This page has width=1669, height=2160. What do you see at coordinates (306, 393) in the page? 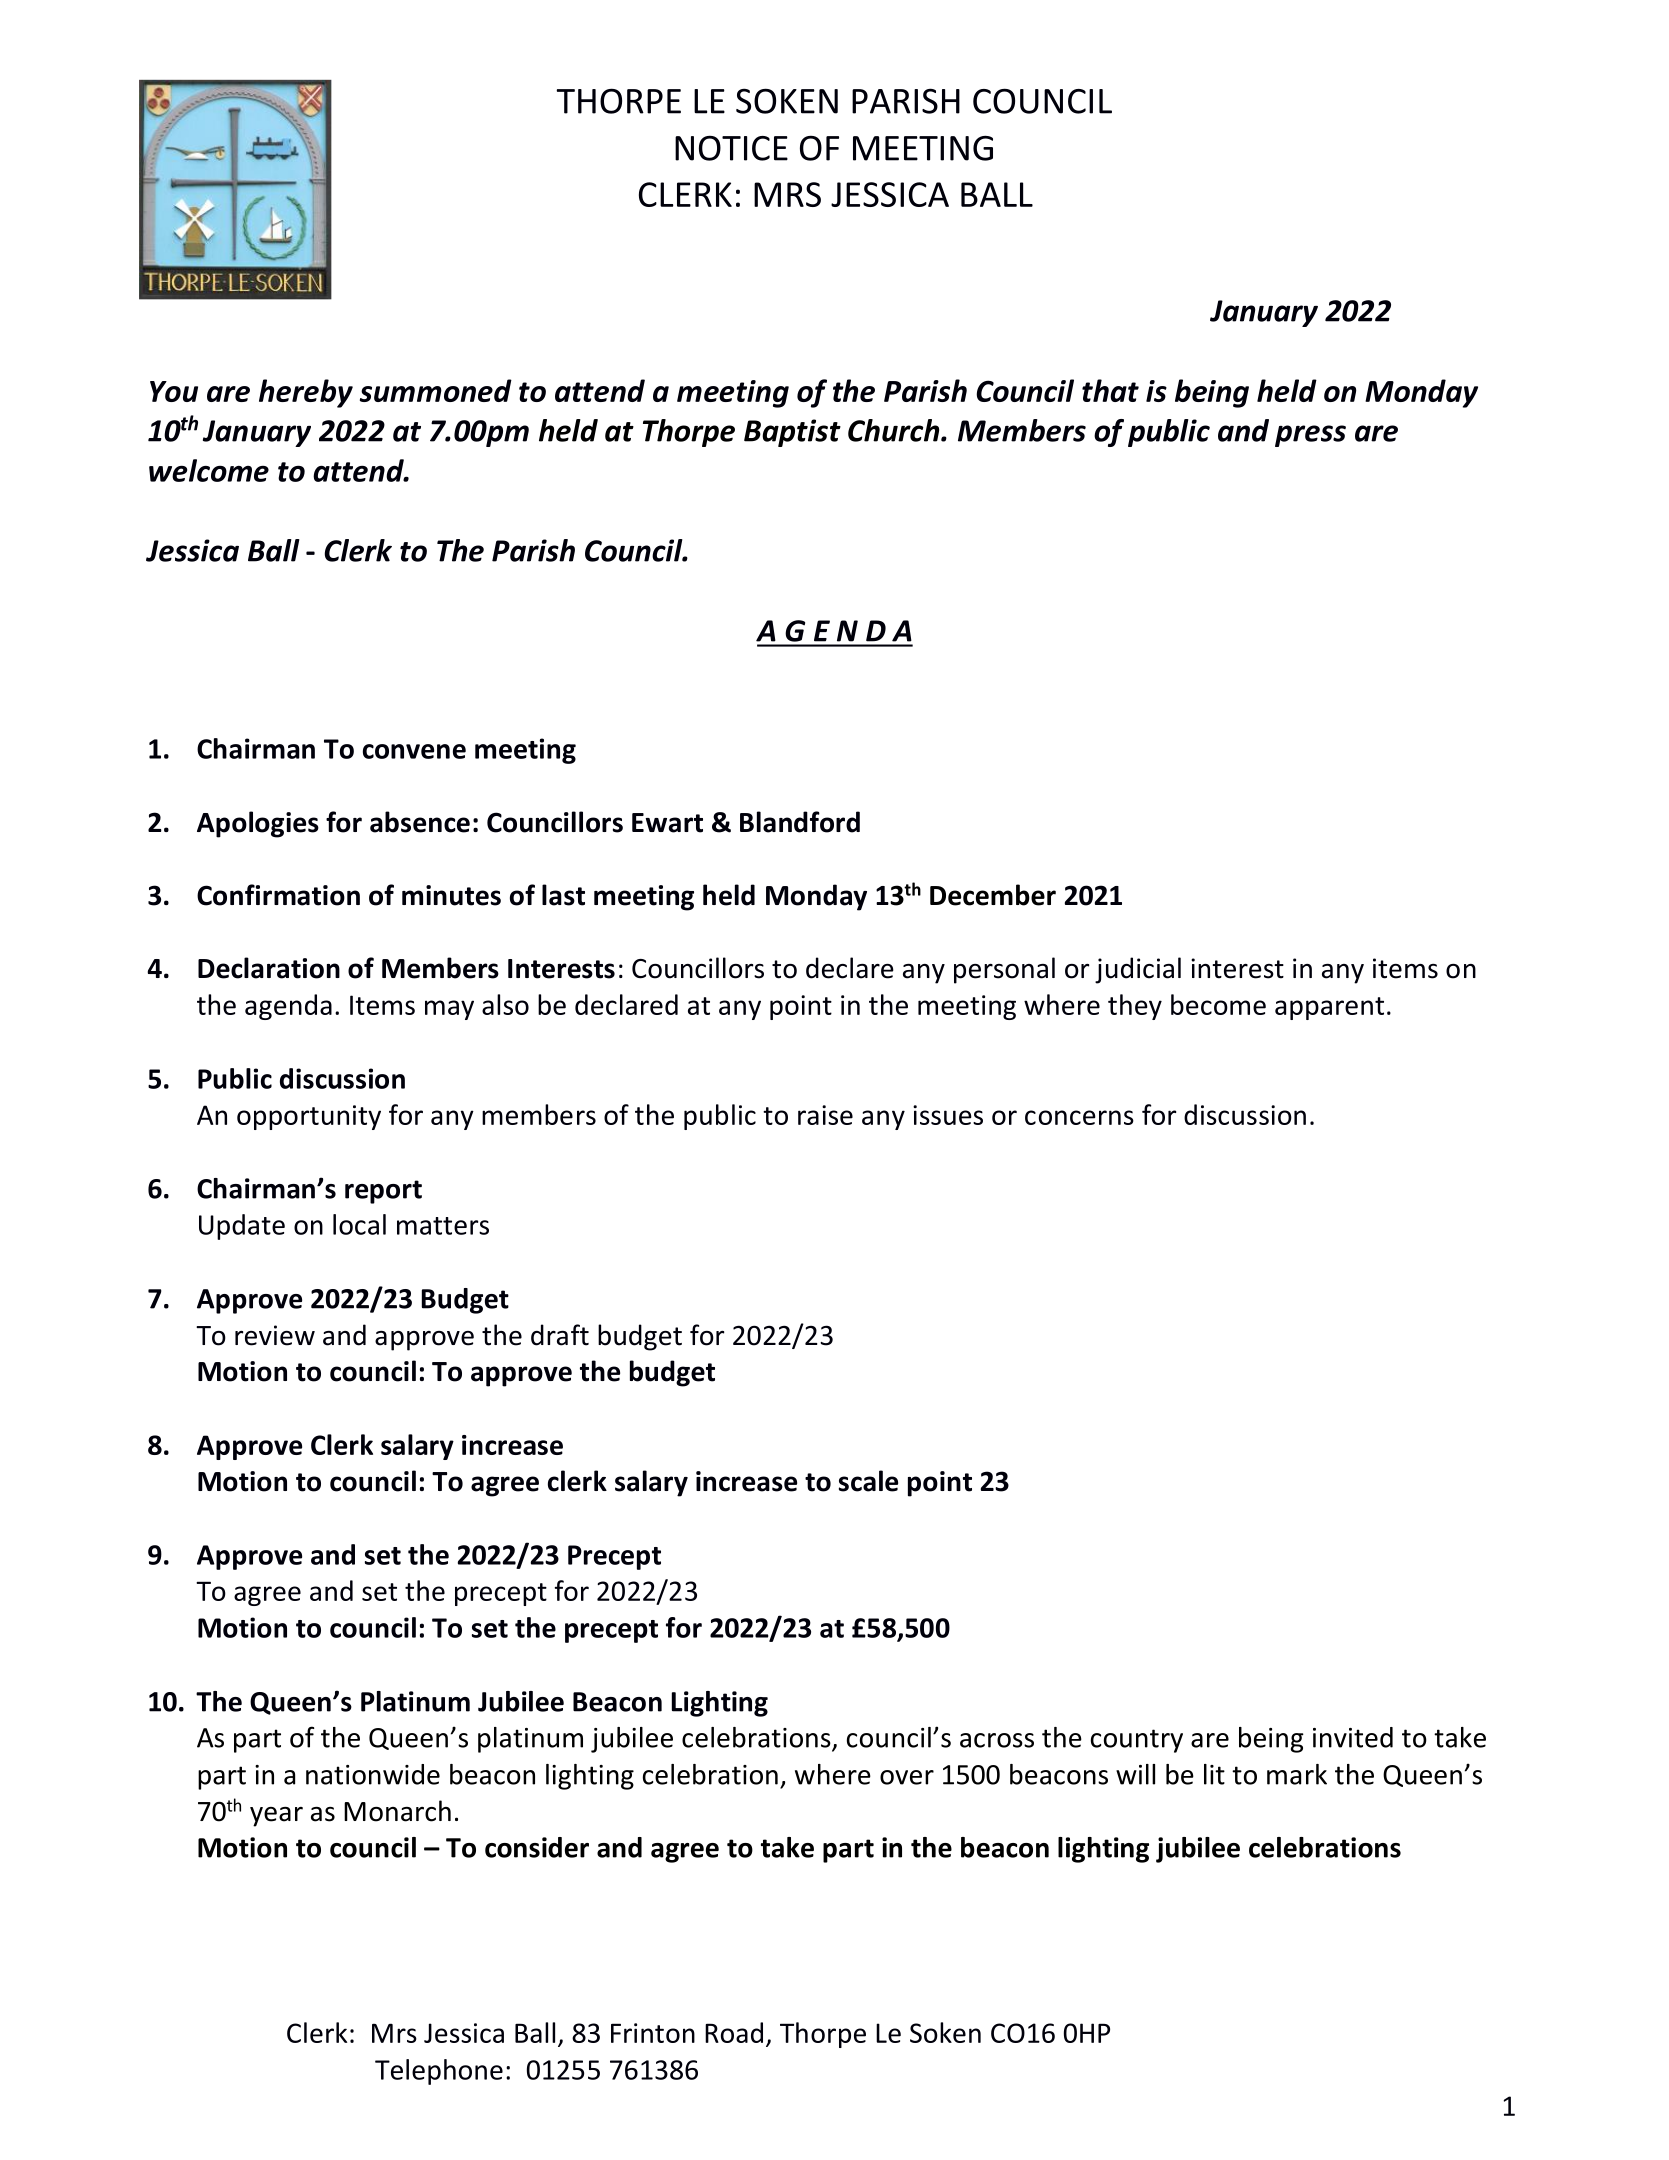
I see `hereby` at bounding box center [306, 393].
